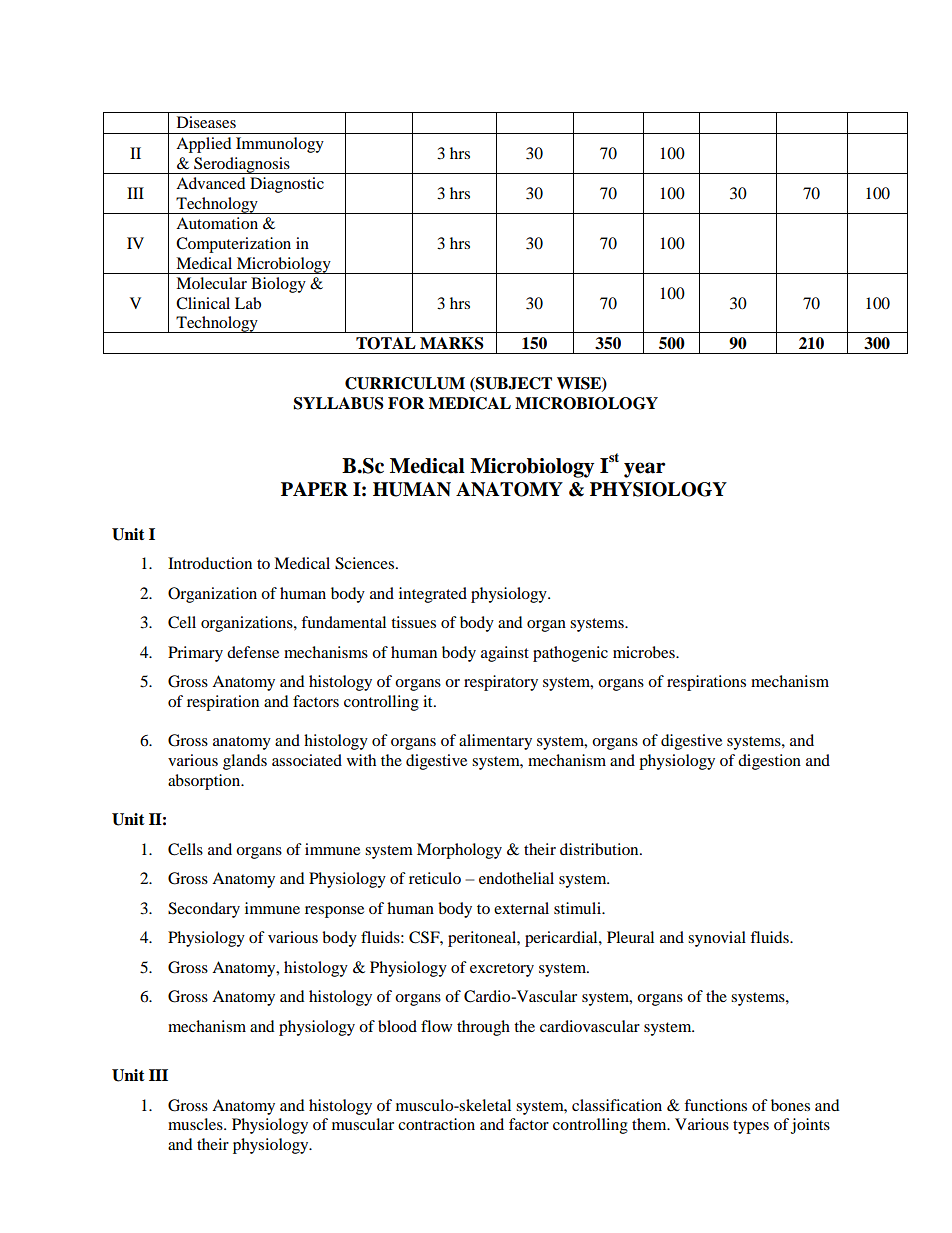 The height and width of the screenshot is (1233, 952). What do you see at coordinates (513, 384) in the screenshot?
I see `SUBJECT` at bounding box center [513, 384].
